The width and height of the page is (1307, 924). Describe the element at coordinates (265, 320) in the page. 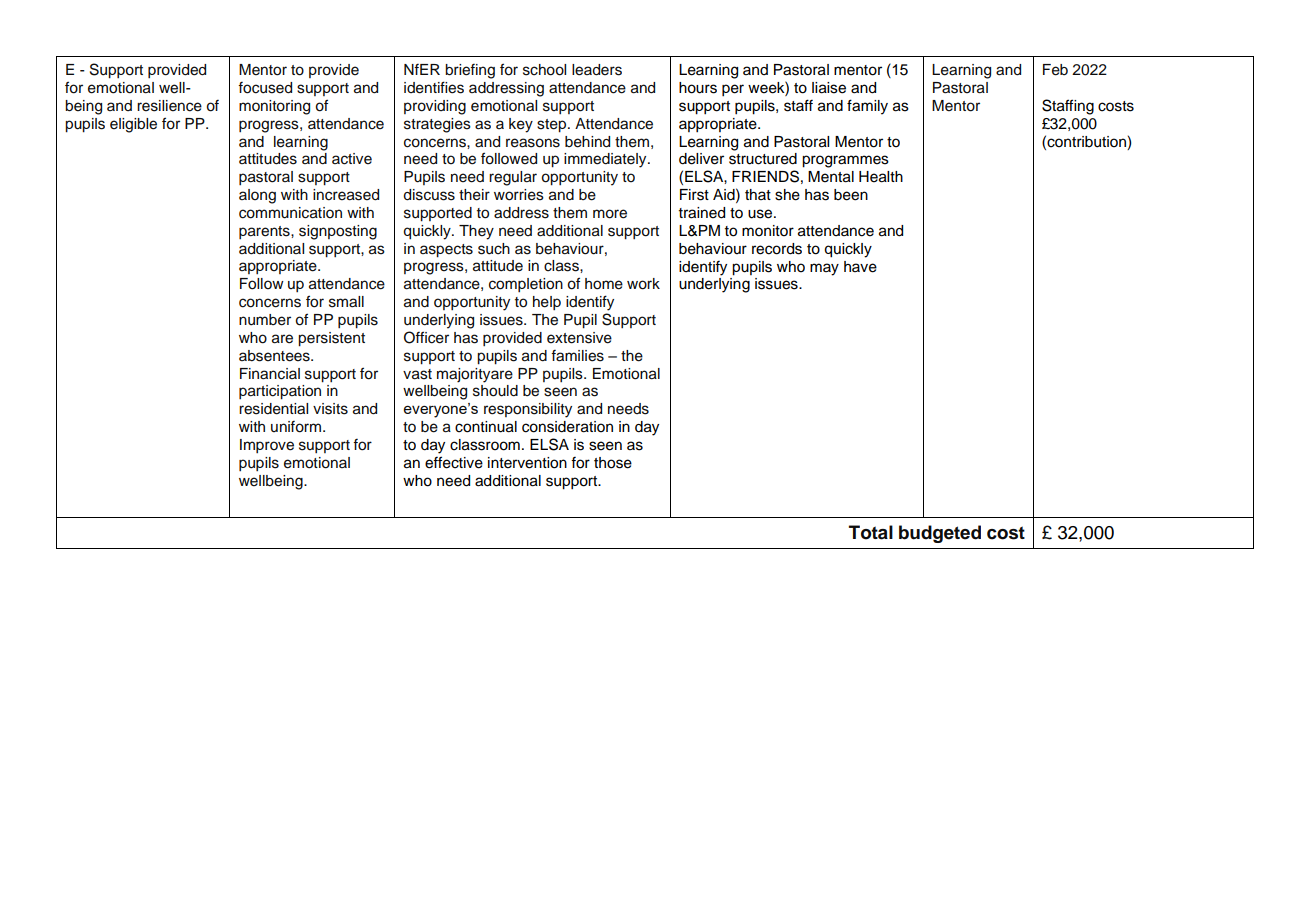

I see `number` at that location.
